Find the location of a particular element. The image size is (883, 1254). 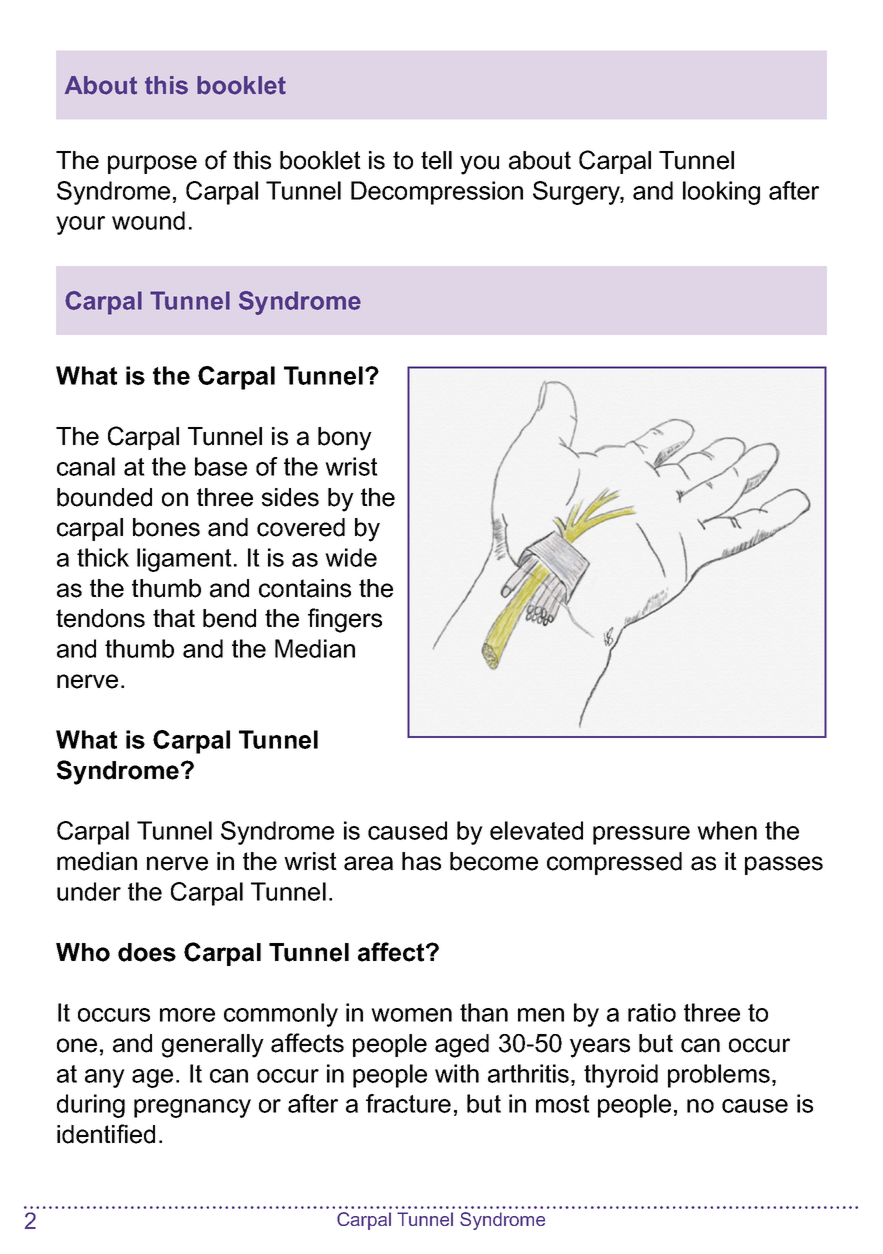

pressure is located at coordinates (641, 835).
